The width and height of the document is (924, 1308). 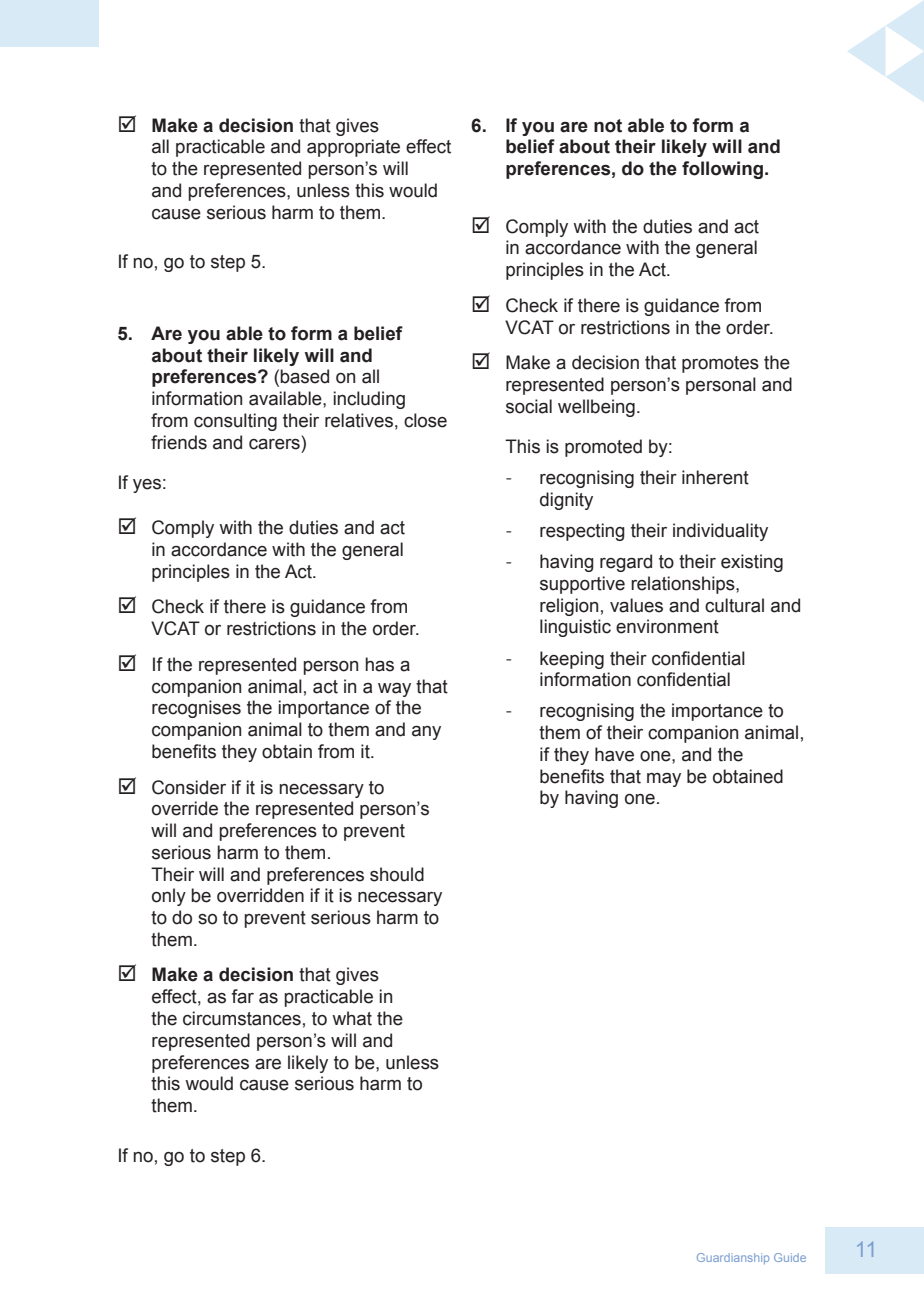 I want to click on Guide, so click(x=790, y=1257).
